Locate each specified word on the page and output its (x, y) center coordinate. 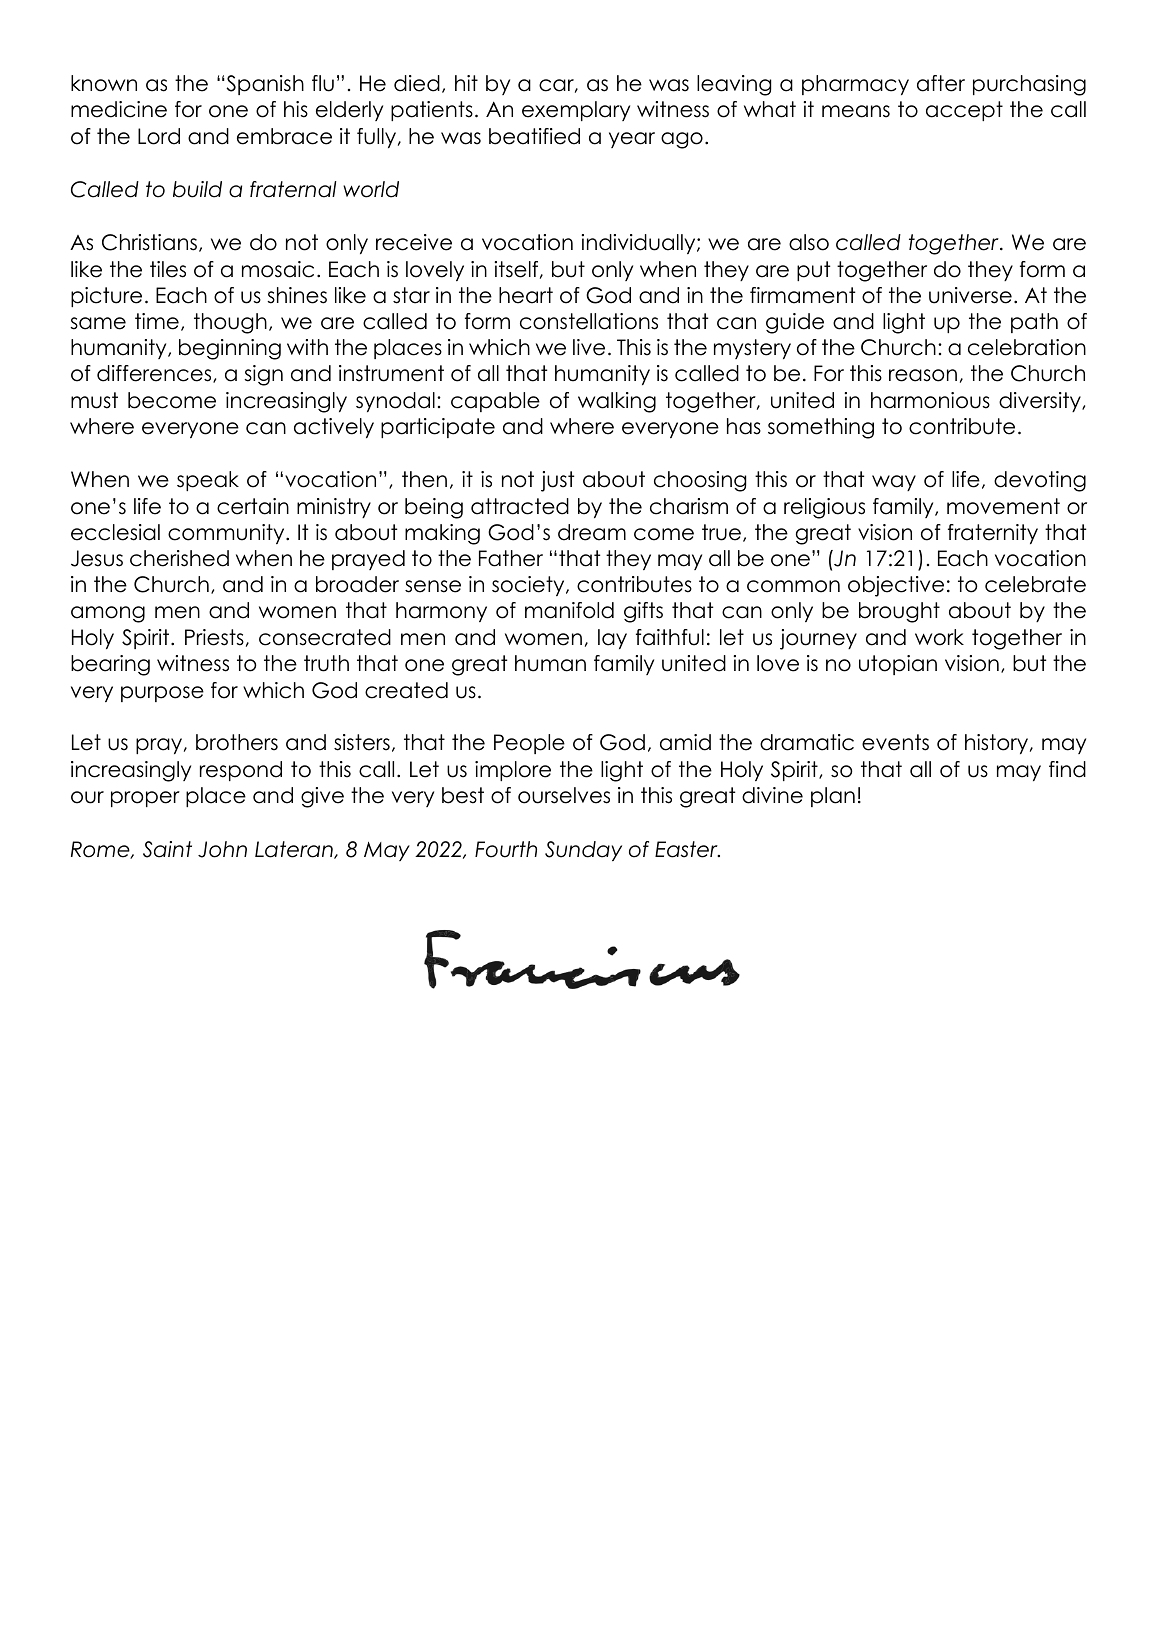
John (222, 849)
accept (964, 111)
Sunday (583, 851)
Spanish (264, 85)
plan (833, 797)
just (557, 481)
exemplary (576, 111)
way (894, 483)
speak (208, 481)
